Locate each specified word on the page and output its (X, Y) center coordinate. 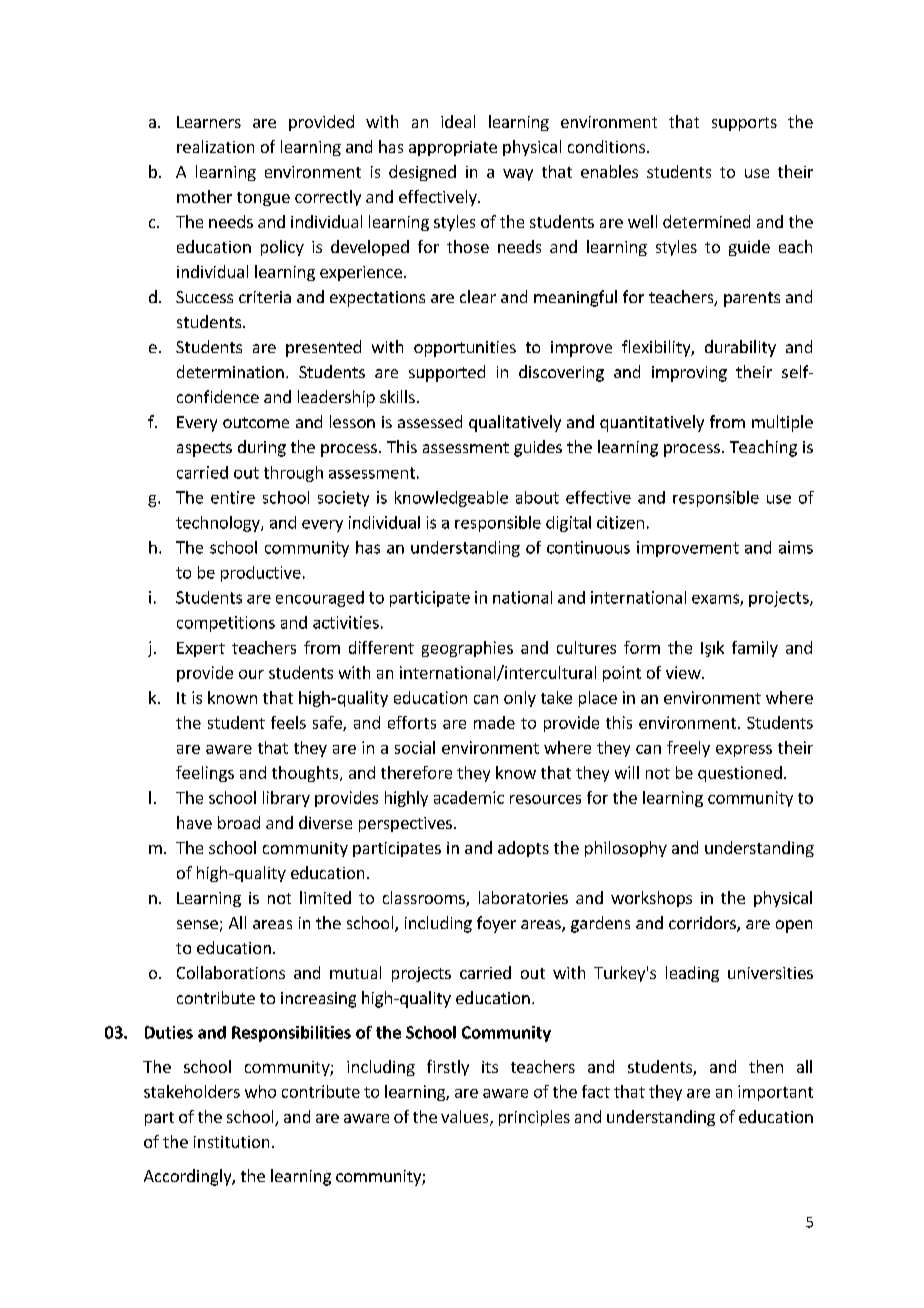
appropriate (453, 148)
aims (796, 547)
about (537, 497)
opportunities (465, 349)
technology (219, 524)
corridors (703, 924)
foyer (496, 924)
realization (215, 146)
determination (230, 371)
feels (288, 722)
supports (744, 124)
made (494, 722)
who (260, 1091)
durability (740, 348)
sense (197, 924)
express (744, 751)
